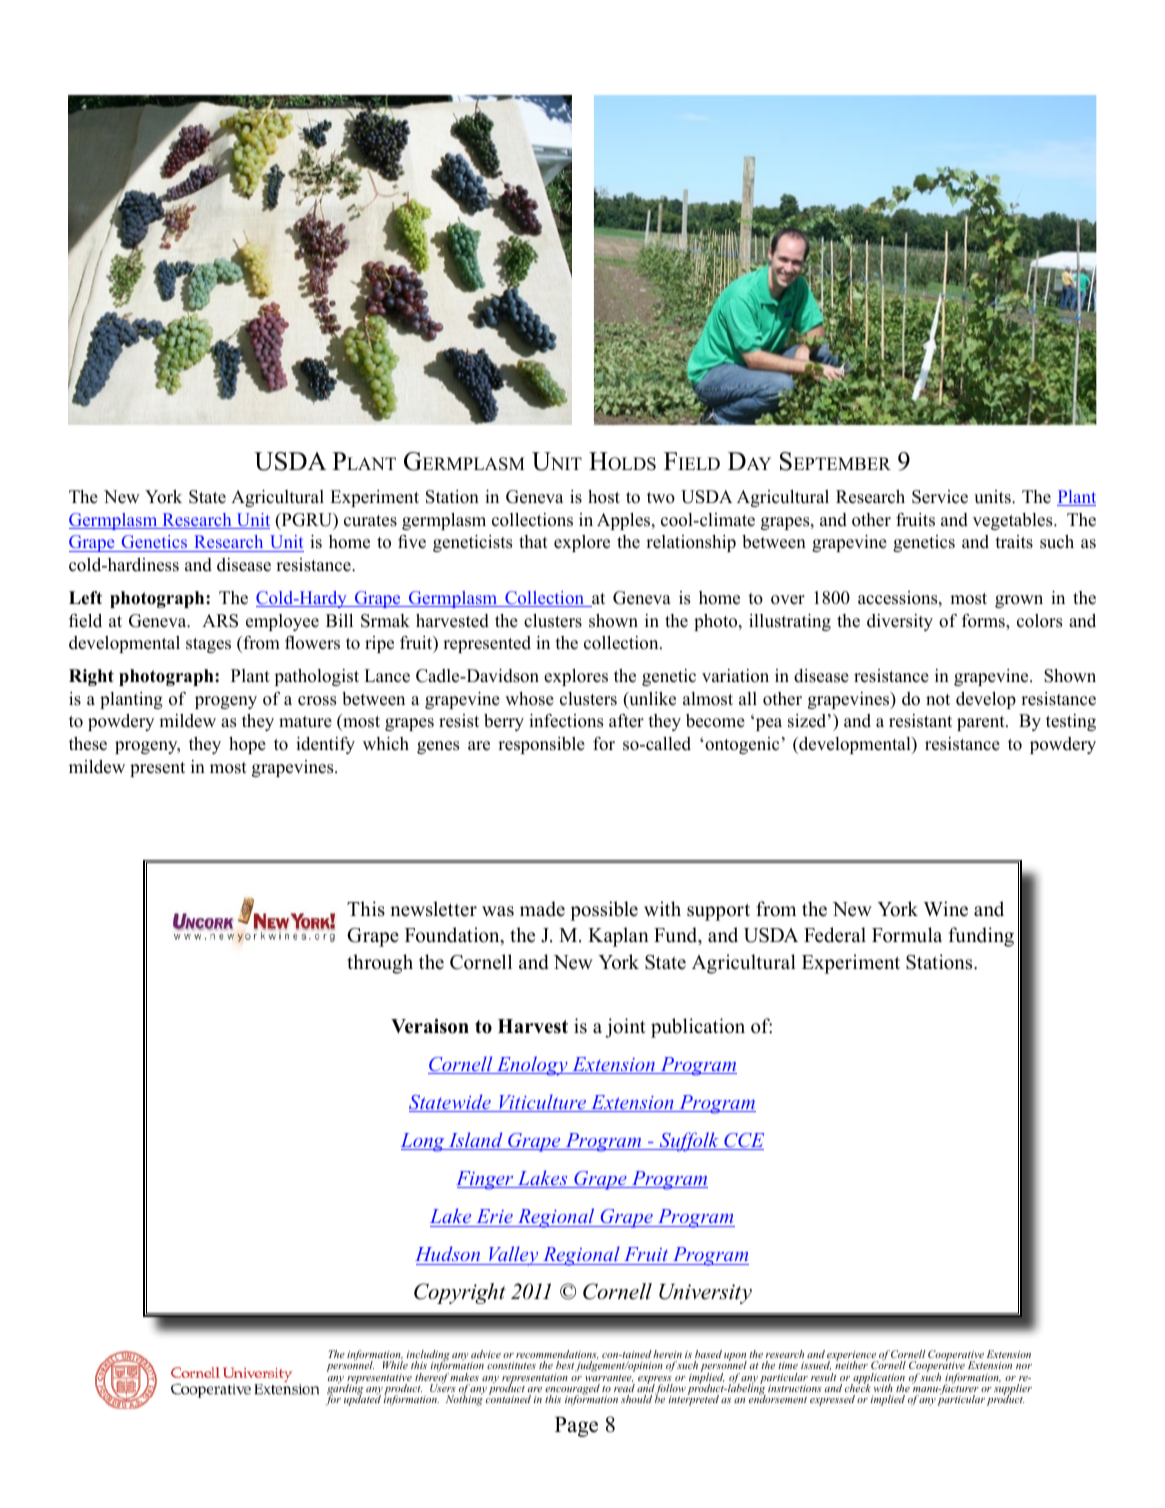 The image size is (1165, 1508). Describe the element at coordinates (940, 497) in the page. I see `Service` at that location.
